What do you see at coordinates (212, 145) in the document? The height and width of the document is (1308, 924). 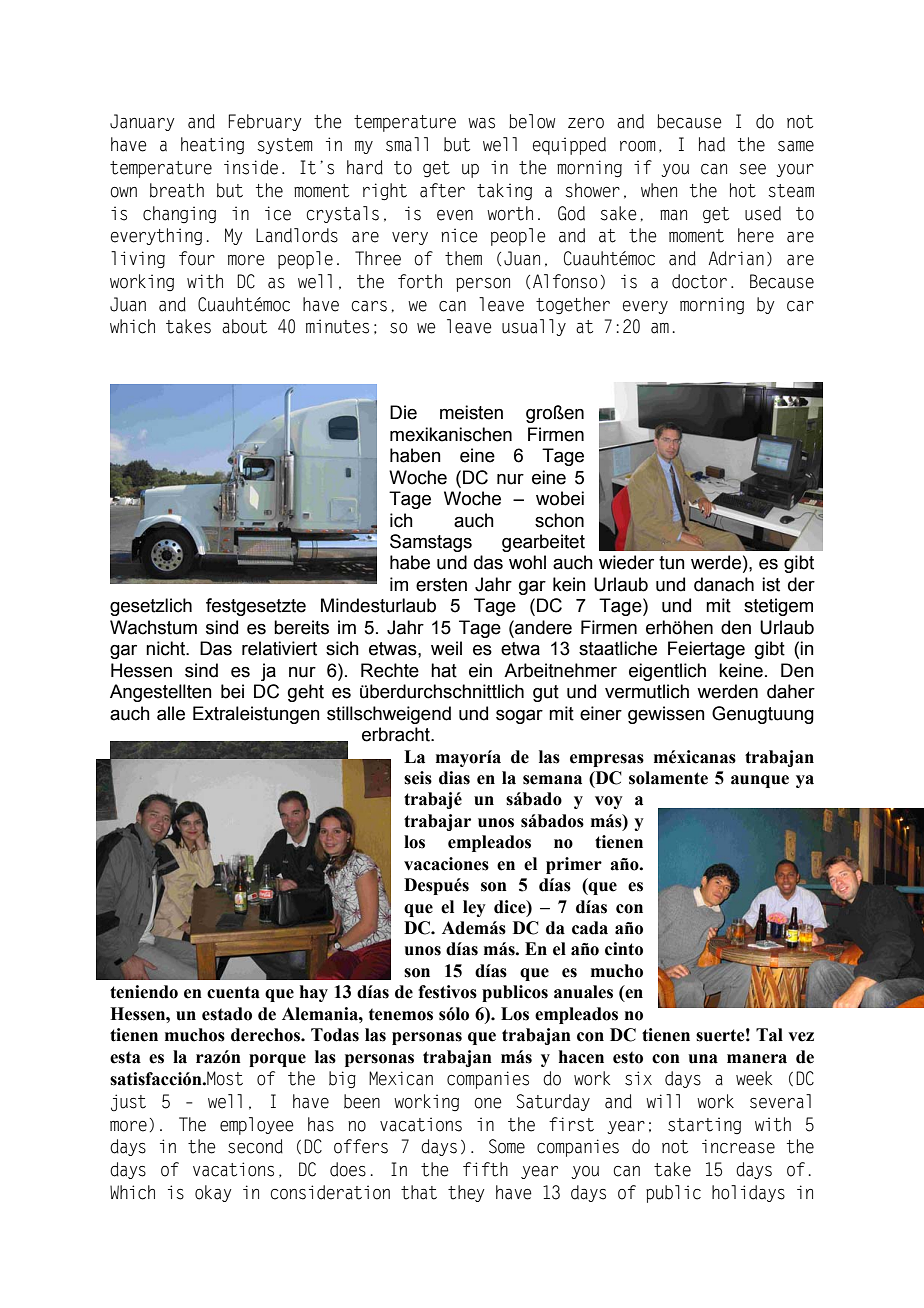 I see `heating` at bounding box center [212, 145].
